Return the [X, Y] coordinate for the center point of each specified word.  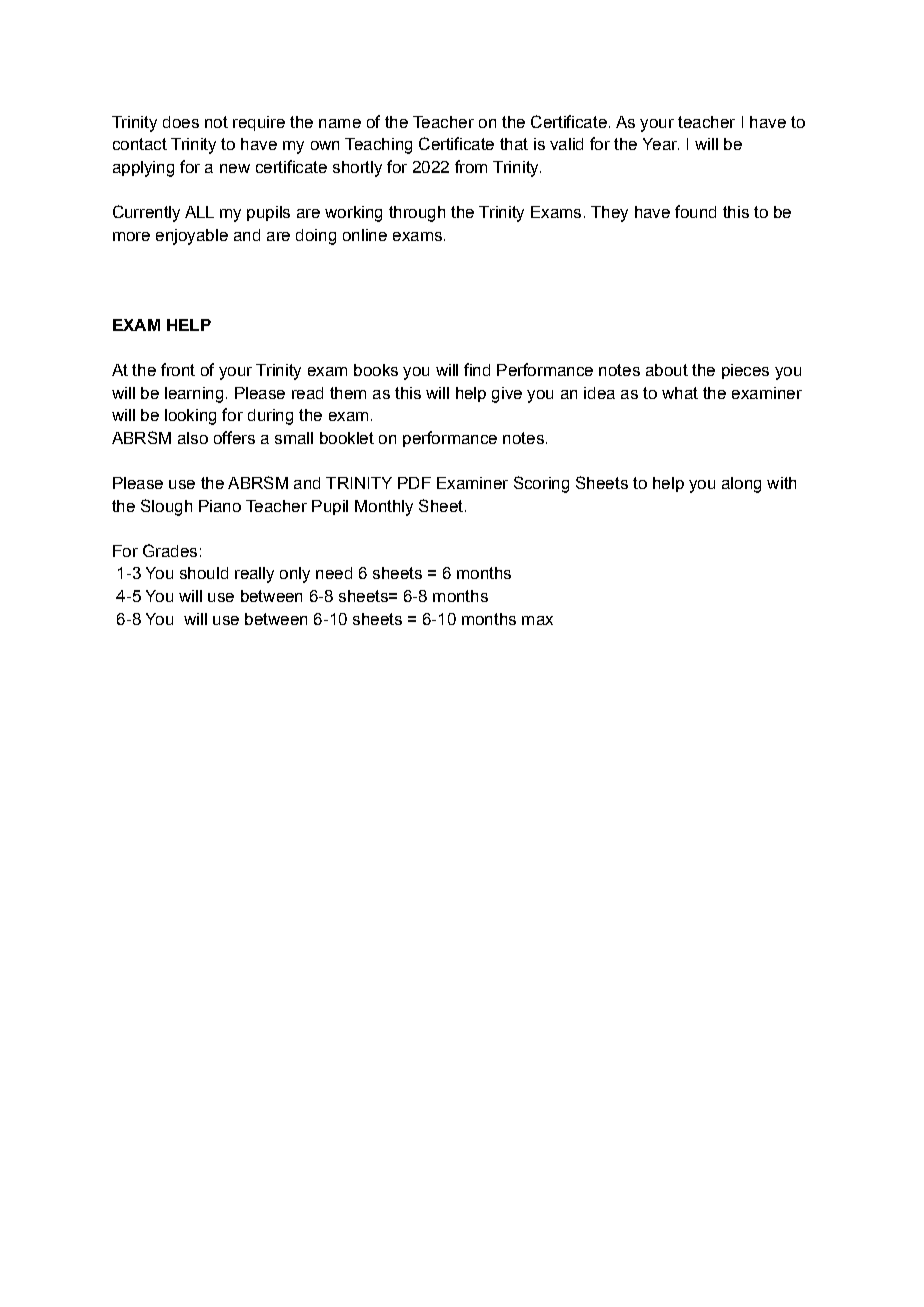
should [204, 573]
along [741, 485]
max [537, 620]
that [514, 144]
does [181, 122]
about [667, 370]
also [193, 438]
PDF [414, 483]
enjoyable [192, 237]
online [365, 235]
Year [661, 144]
